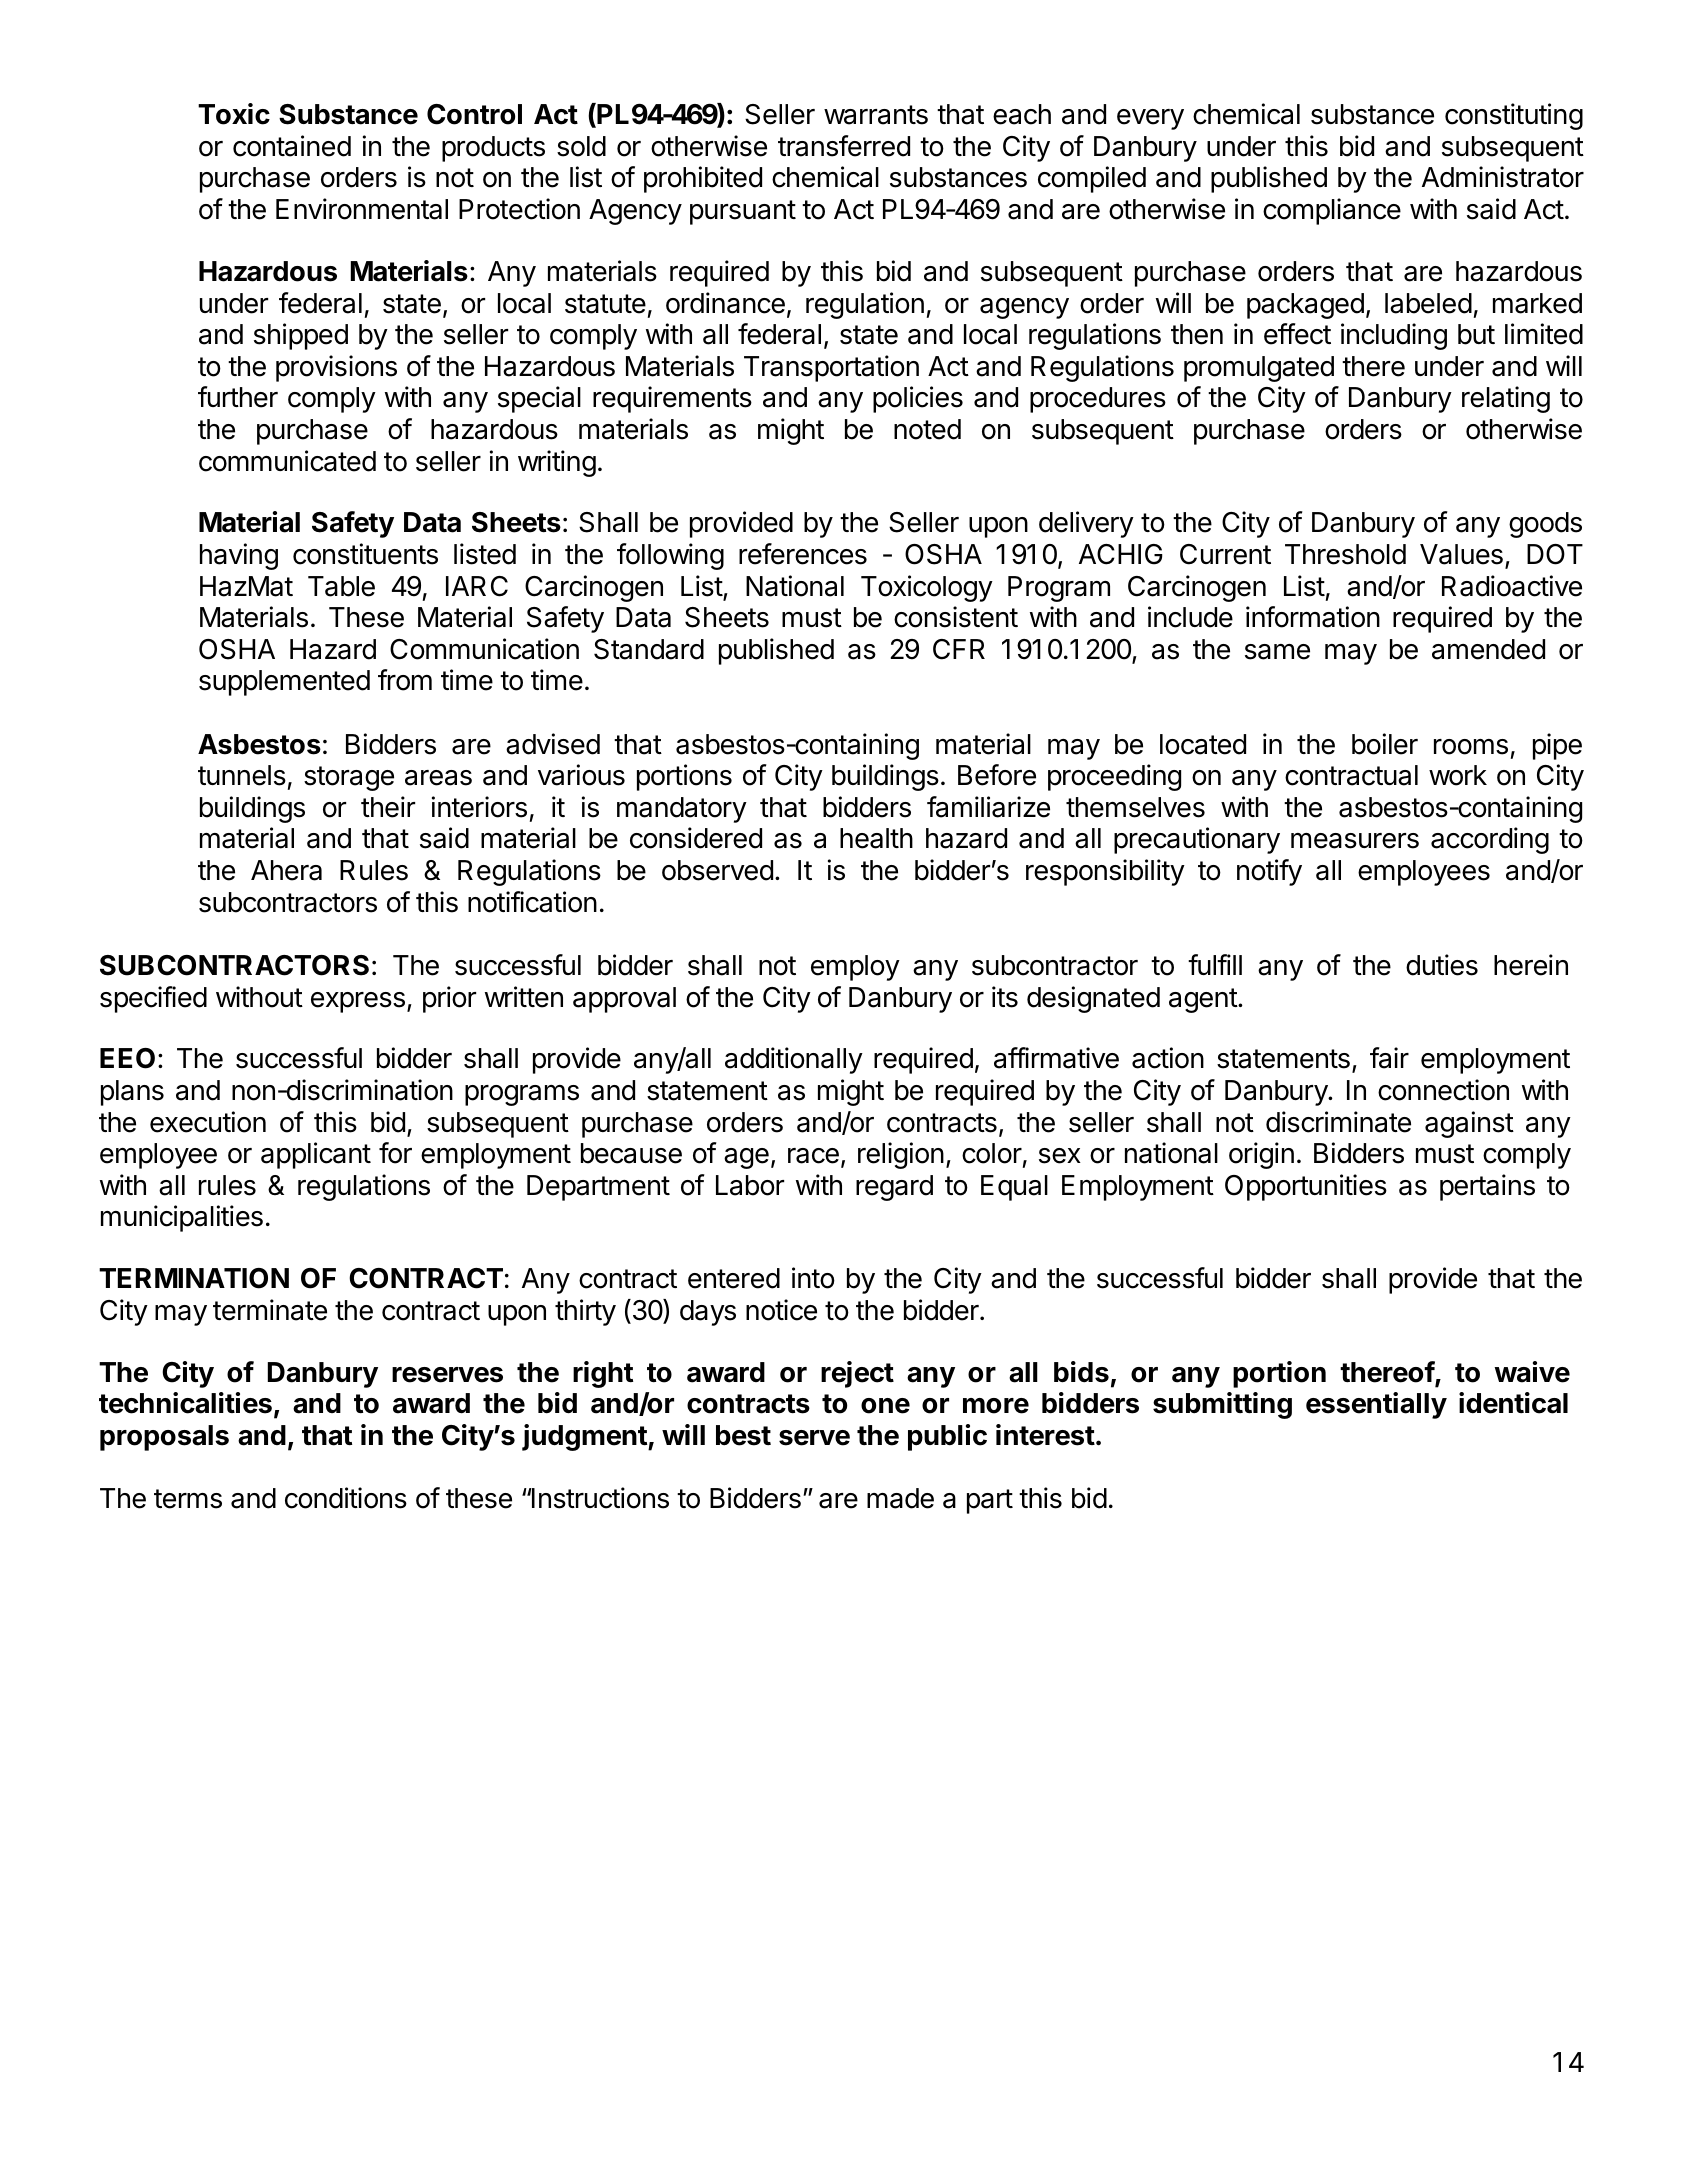  I want to click on transferred, so click(844, 146).
